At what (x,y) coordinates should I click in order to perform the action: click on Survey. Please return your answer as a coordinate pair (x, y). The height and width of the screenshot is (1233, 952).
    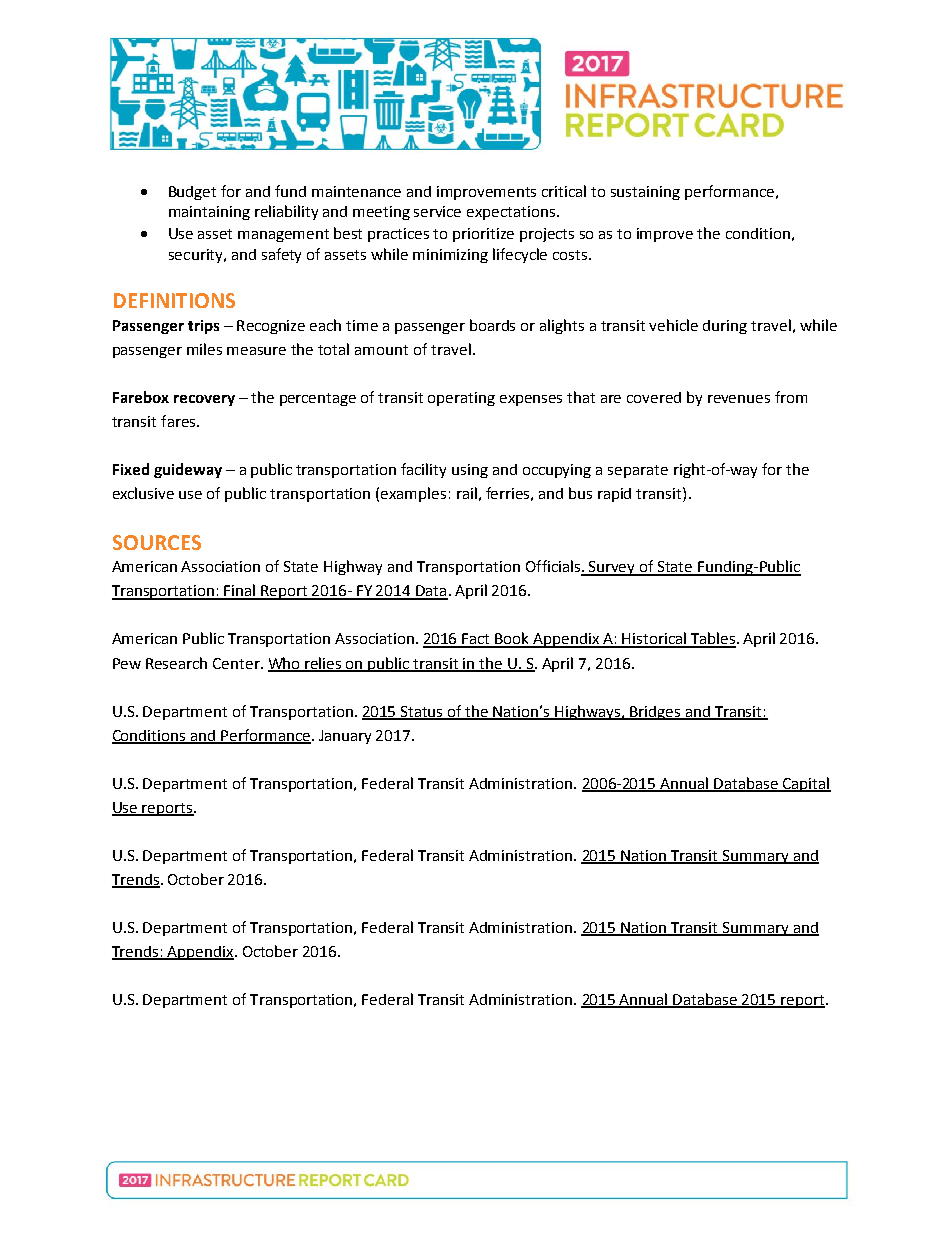
    Looking at the image, I should click on (612, 568).
